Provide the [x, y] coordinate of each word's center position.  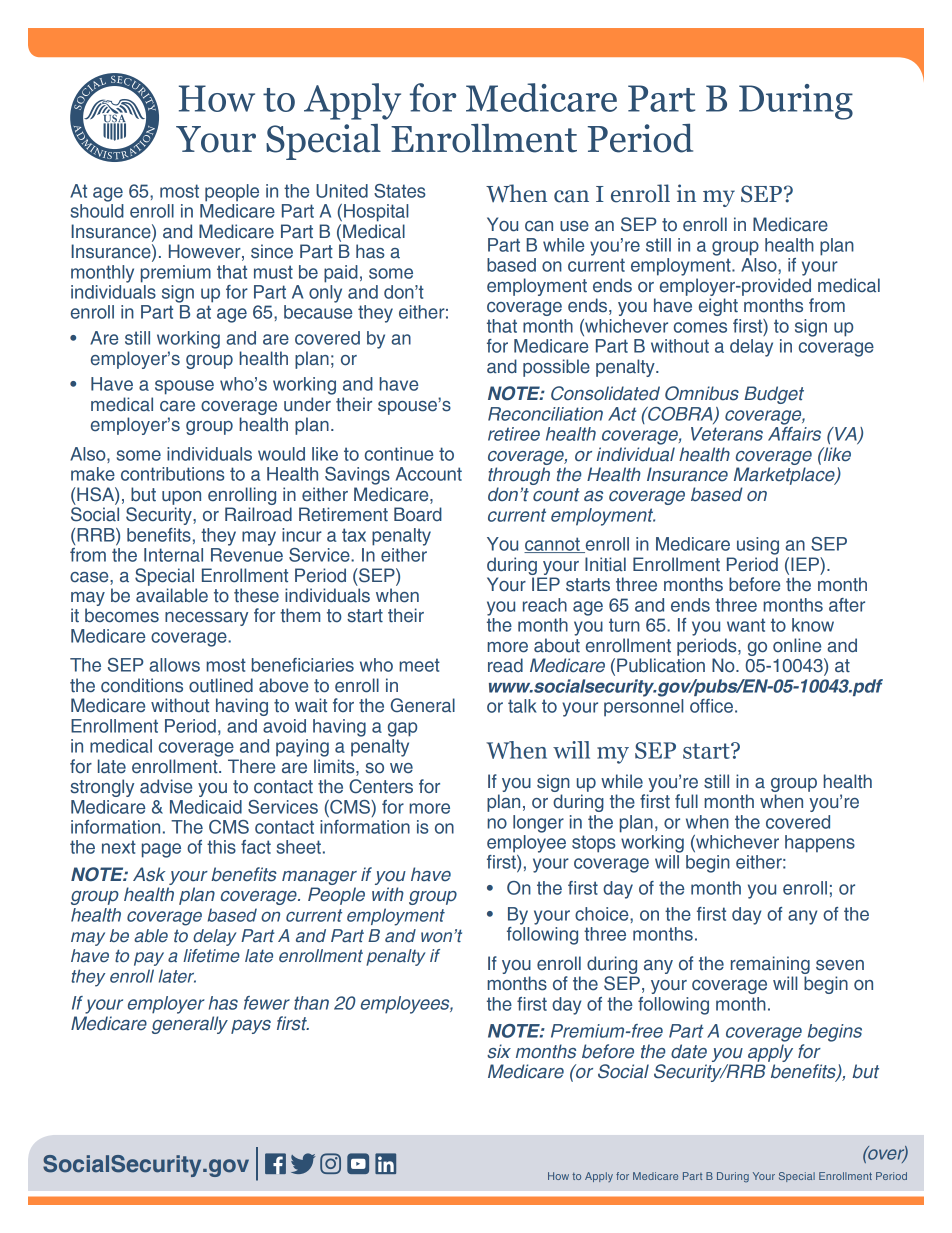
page [161, 850]
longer [538, 824]
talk [522, 706]
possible [556, 368]
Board [418, 514]
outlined [221, 685]
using [758, 546]
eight [718, 307]
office [711, 706]
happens [820, 844]
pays [251, 1027]
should [97, 209]
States [400, 191]
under [307, 404]
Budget [774, 395]
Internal [173, 555]
